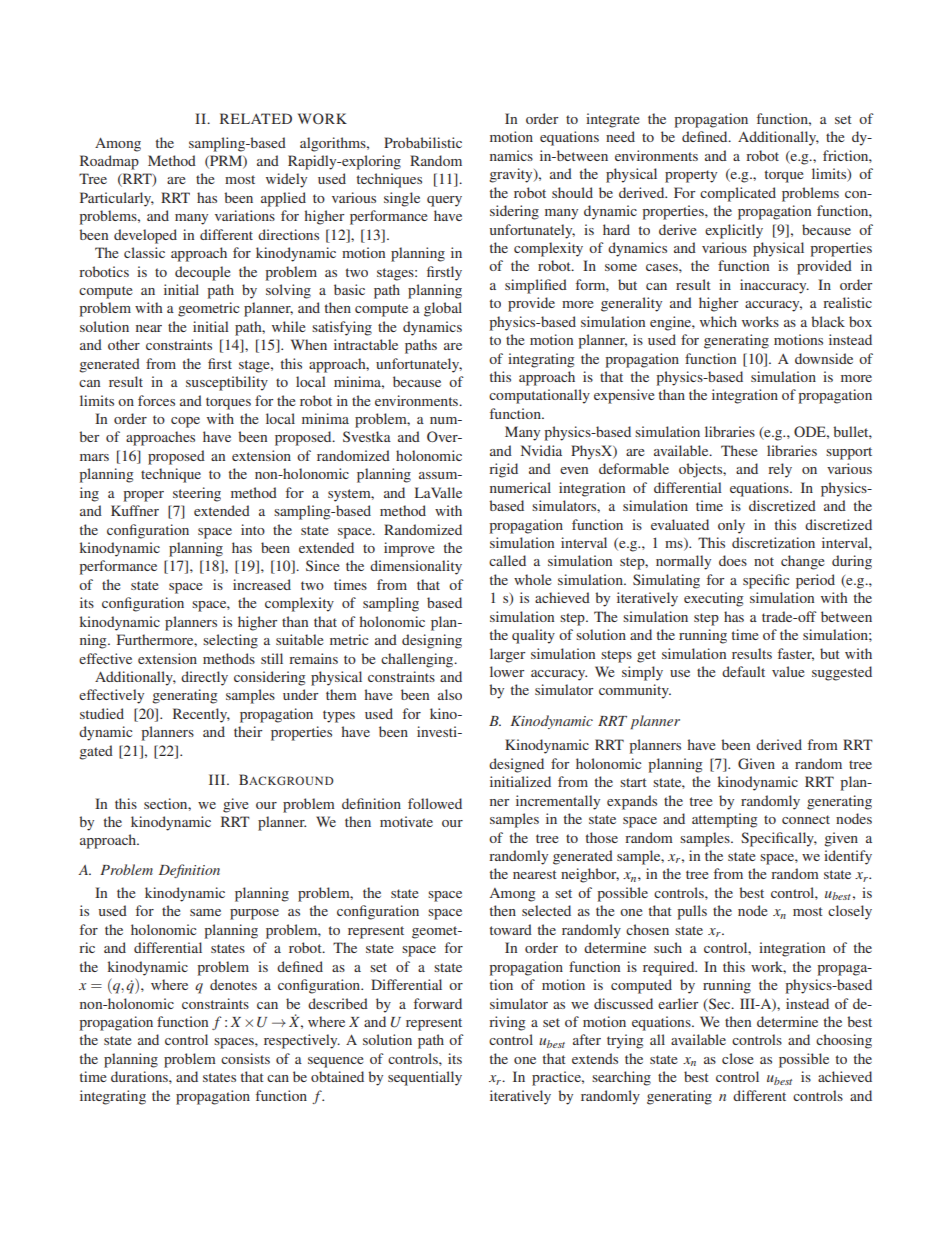  What do you see at coordinates (256, 118) in the screenshot?
I see `RELATED` at bounding box center [256, 118].
